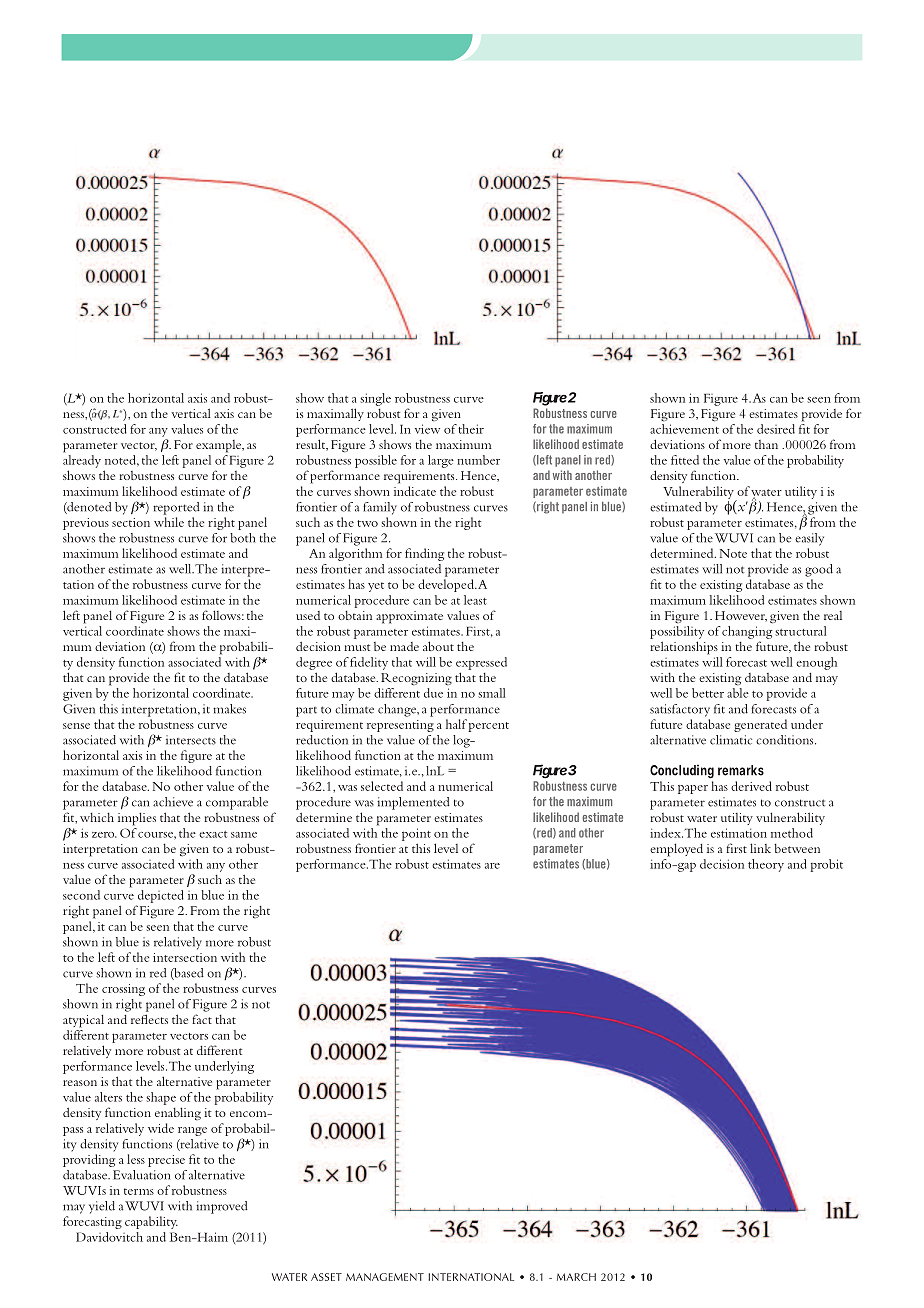 The image size is (924, 1308). Describe the element at coordinates (471, 1277) in the screenshot. I see `INTERNATIONAL` at that location.
